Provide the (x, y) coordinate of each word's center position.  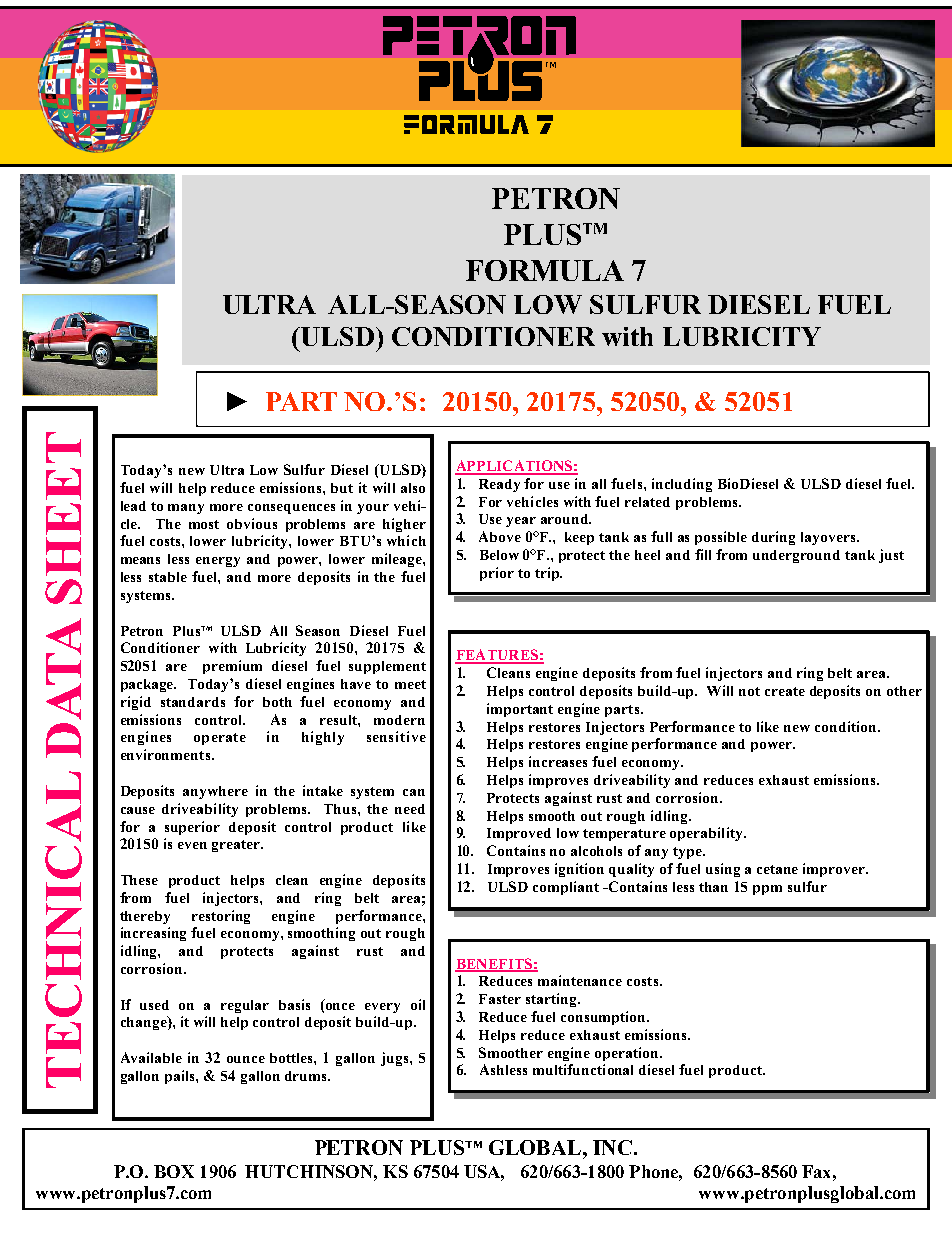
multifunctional (583, 1069)
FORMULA (545, 270)
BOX (174, 1171)
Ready (499, 485)
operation (628, 1054)
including (682, 485)
